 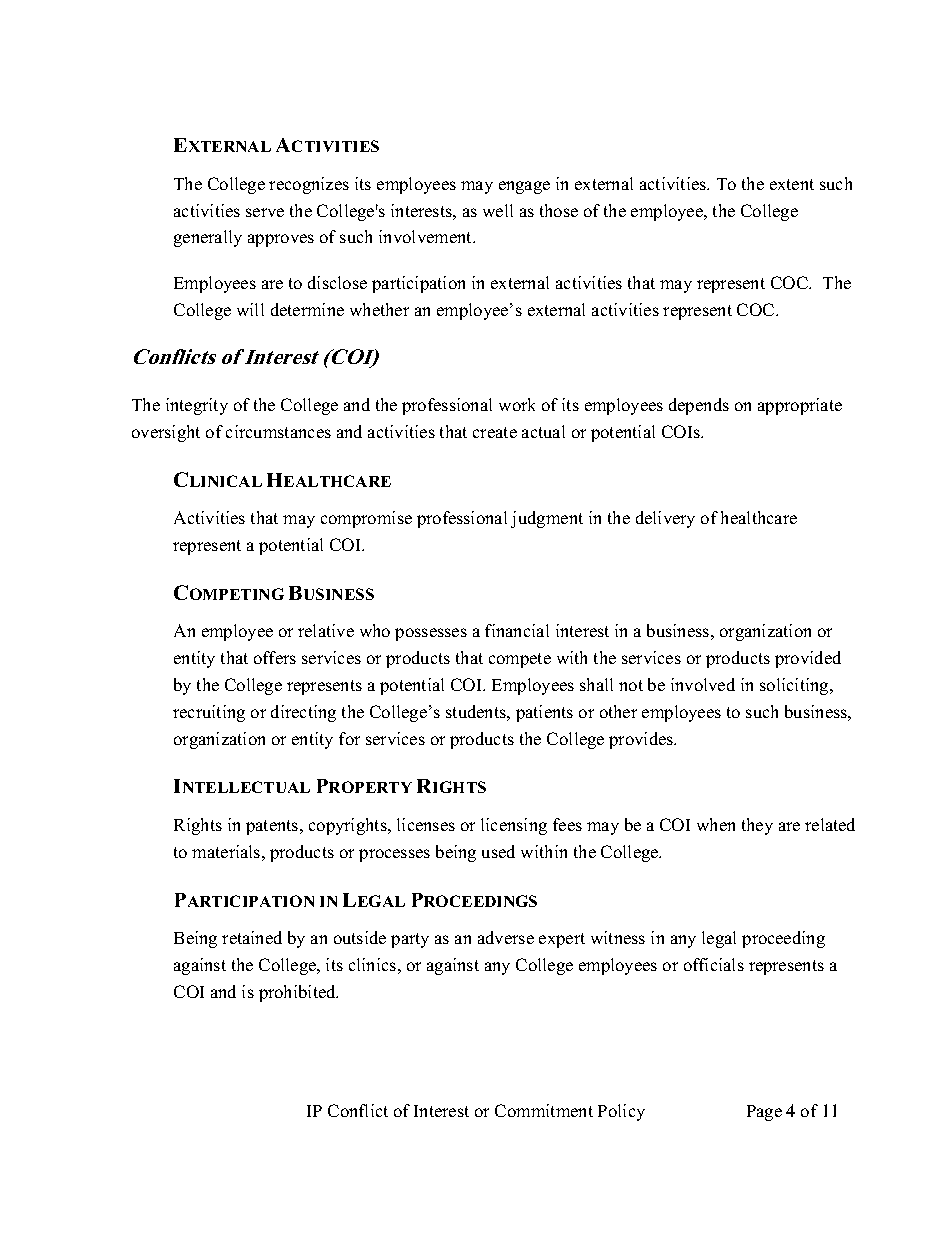 I want to click on prohibited, so click(x=298, y=993).
